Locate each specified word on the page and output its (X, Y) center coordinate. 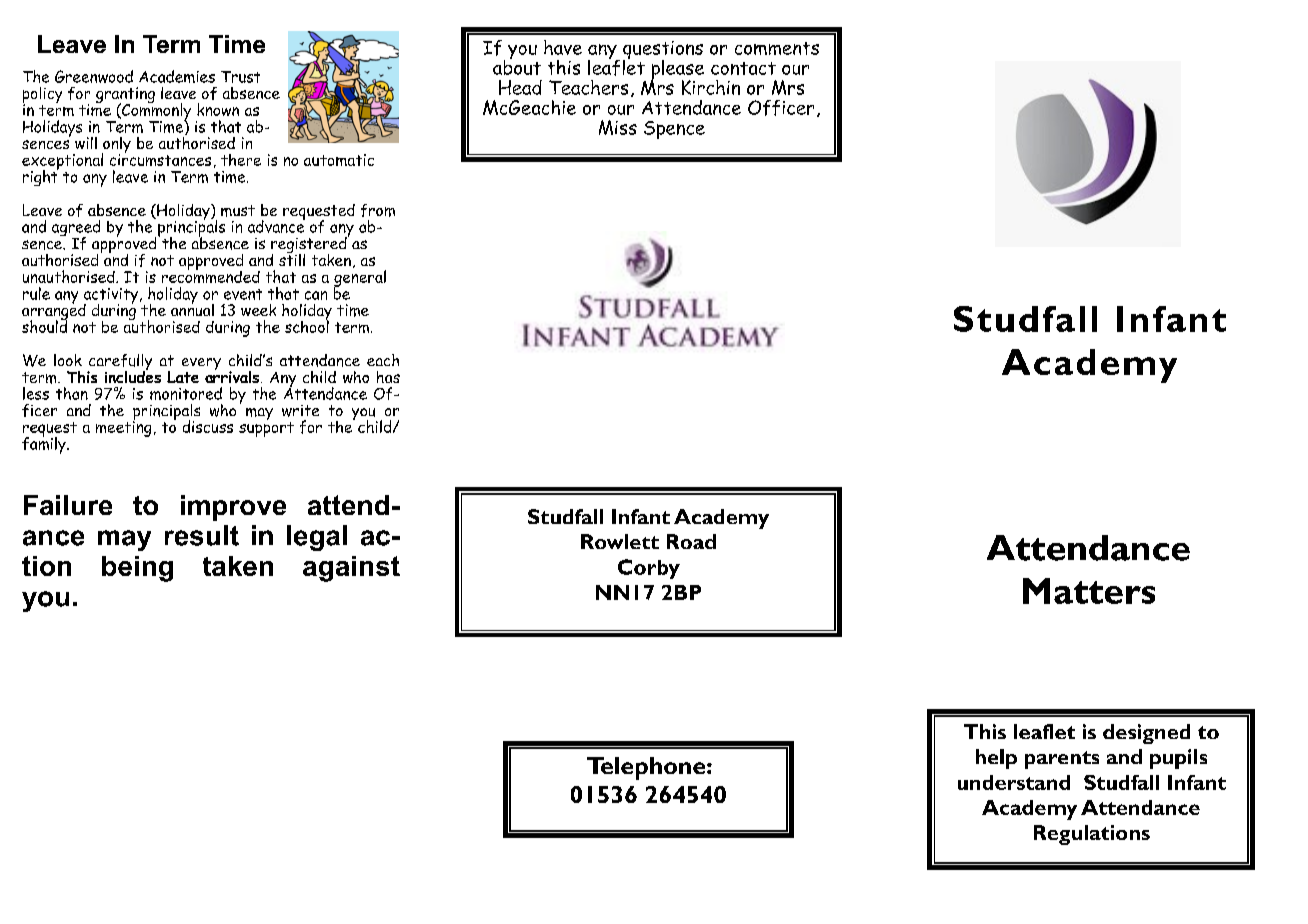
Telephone (647, 768)
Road (691, 541)
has (388, 377)
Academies (177, 76)
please (677, 71)
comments (777, 48)
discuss (208, 426)
